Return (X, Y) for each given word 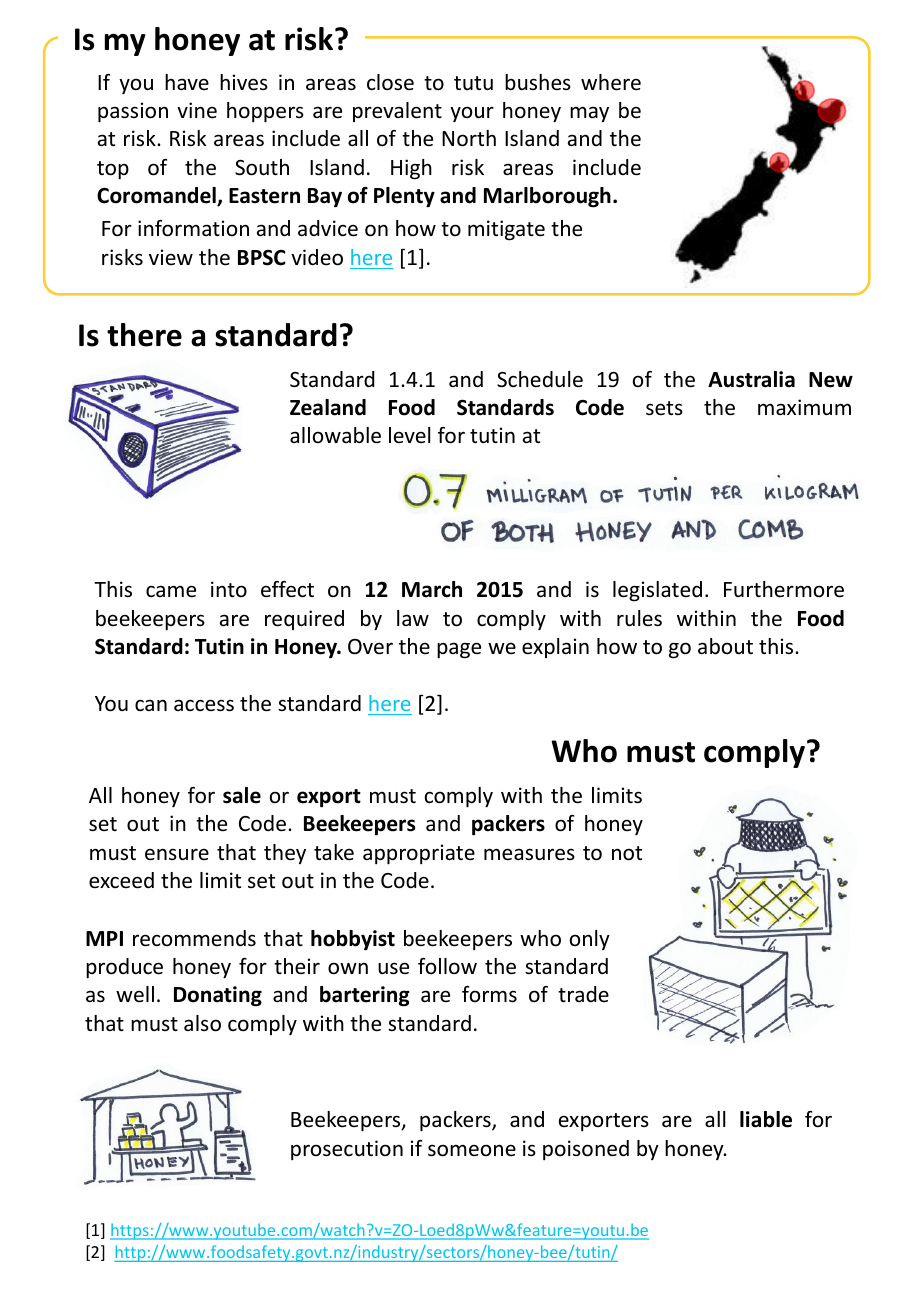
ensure (177, 854)
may (589, 114)
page (459, 650)
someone (472, 1150)
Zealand (328, 407)
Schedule (540, 379)
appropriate (419, 854)
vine (197, 110)
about (725, 646)
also (202, 1023)
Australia (751, 379)
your (472, 114)
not (627, 853)
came (171, 591)
